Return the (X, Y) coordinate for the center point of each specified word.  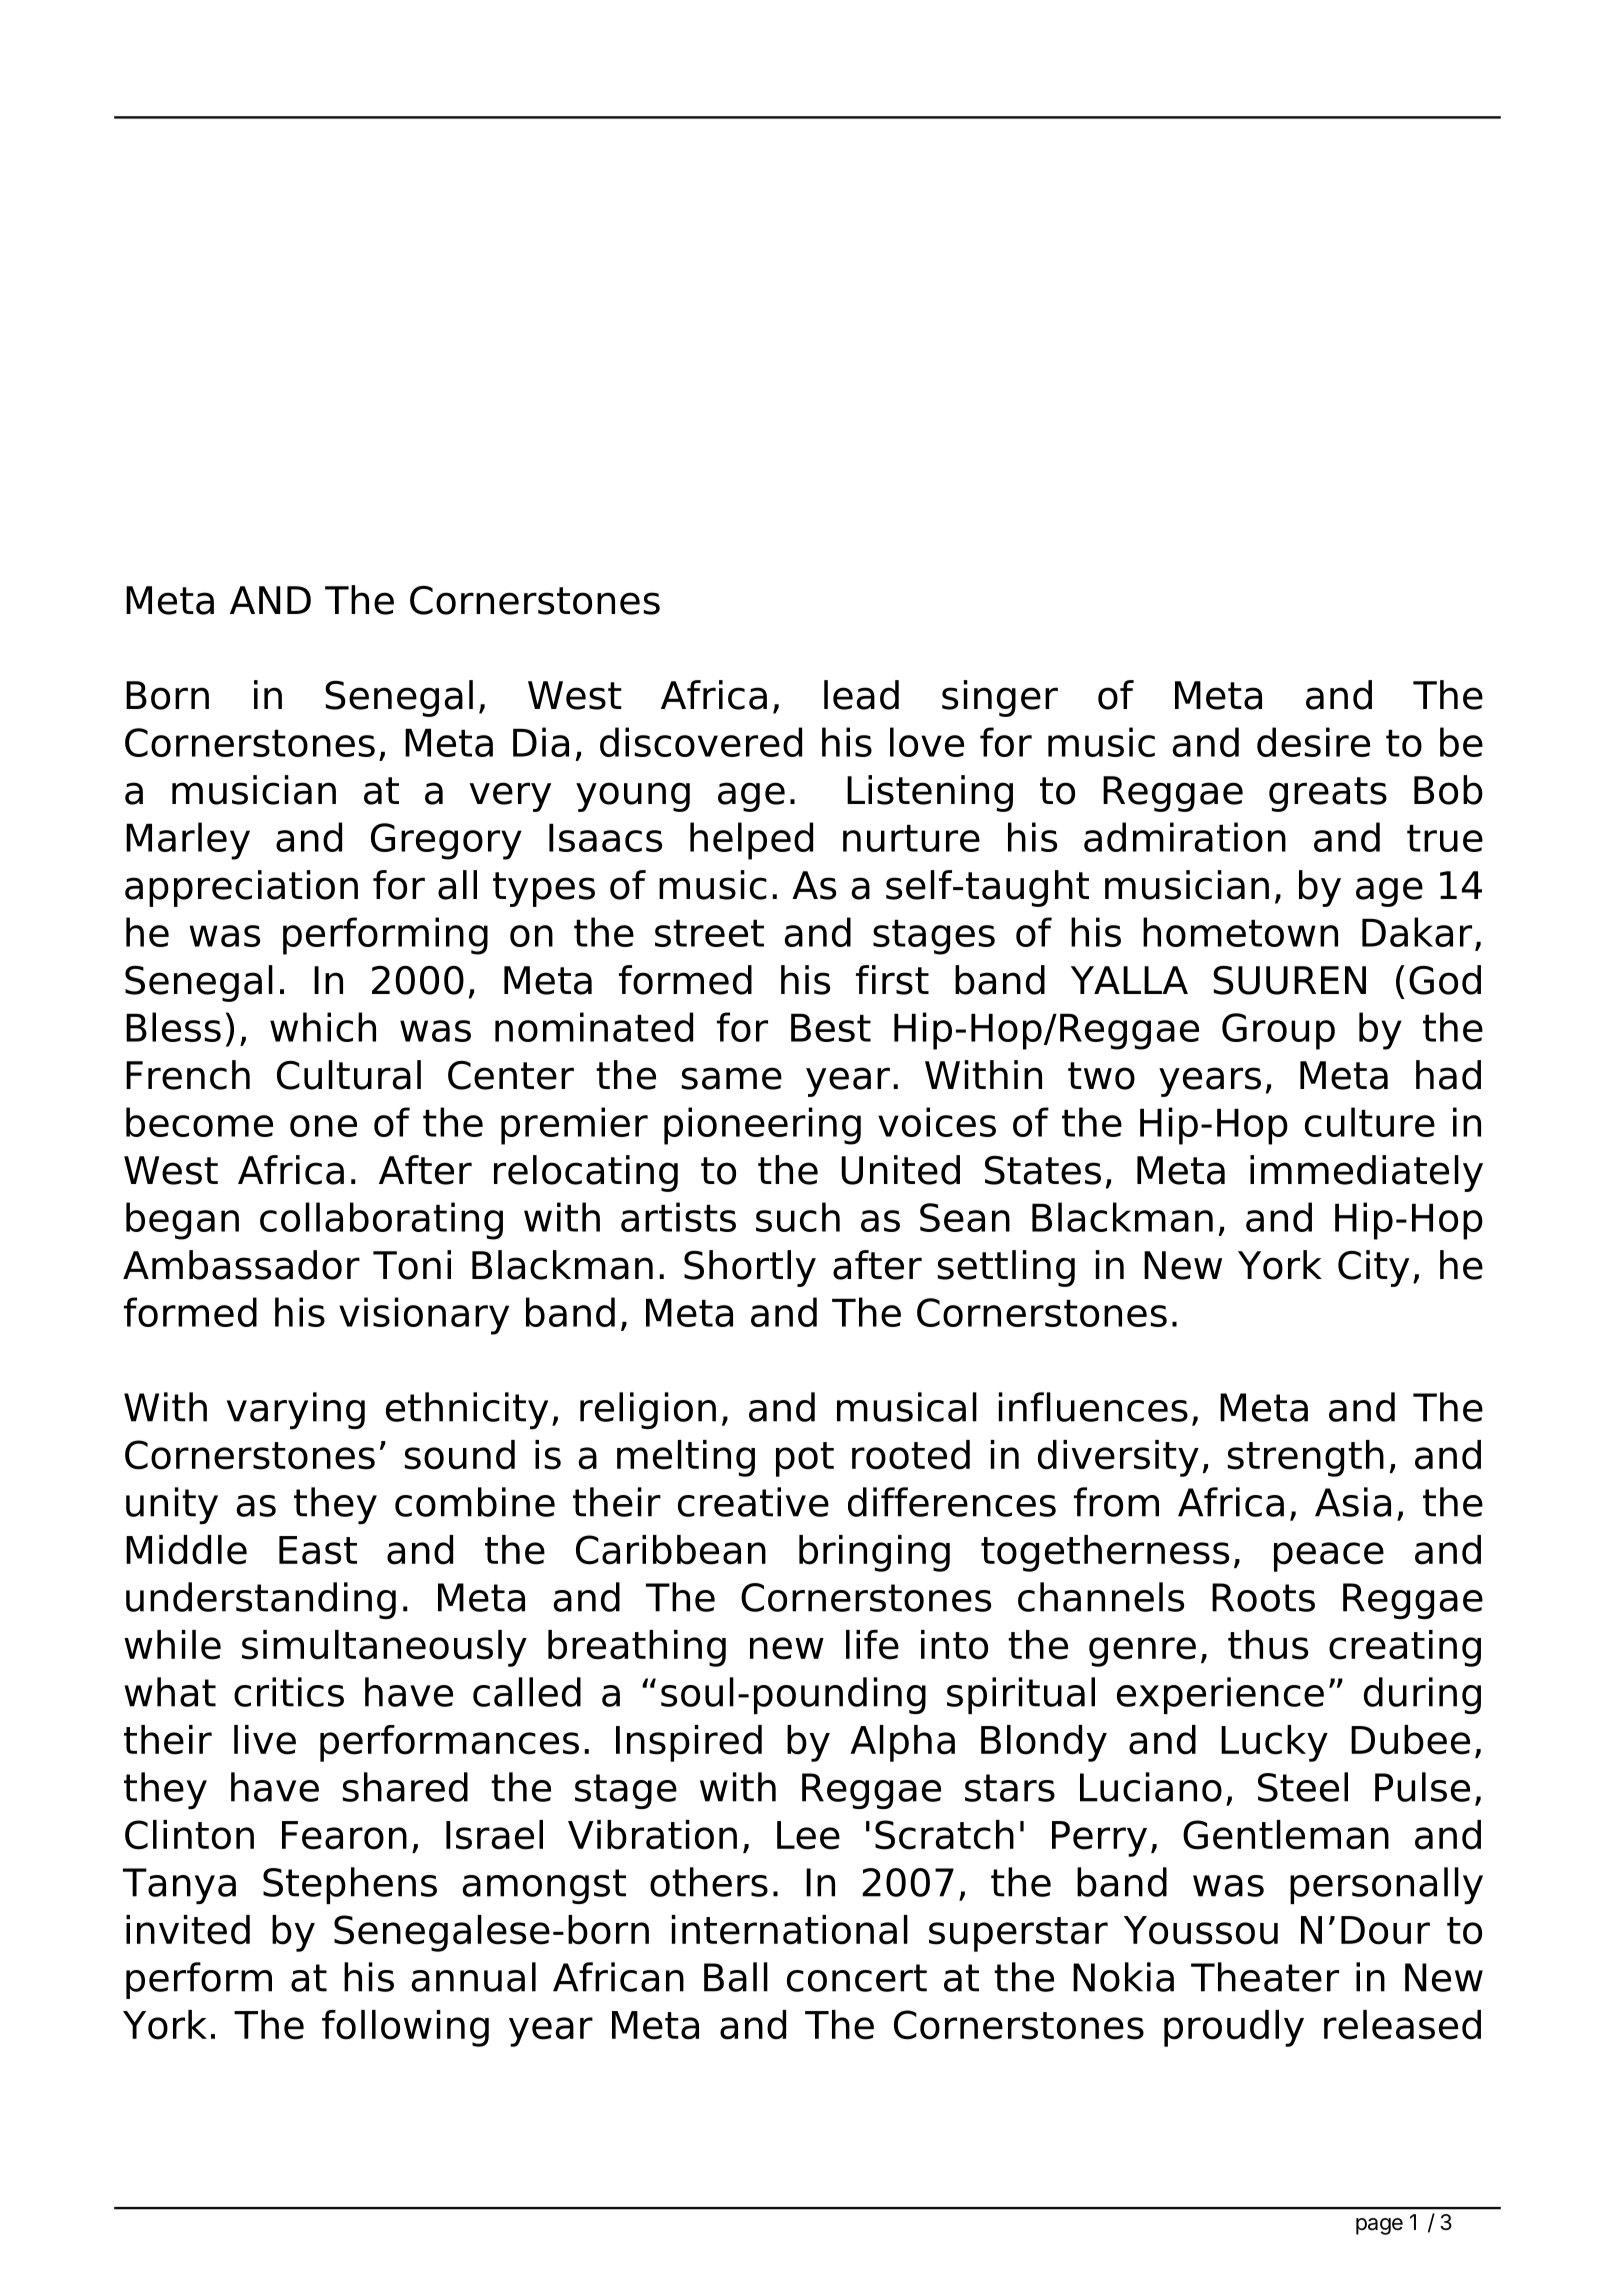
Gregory (446, 841)
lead (861, 695)
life (872, 1645)
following (405, 2028)
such (798, 1217)
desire (1313, 742)
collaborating (381, 1221)
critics (289, 1692)
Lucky (1274, 1743)
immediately (1366, 1173)
